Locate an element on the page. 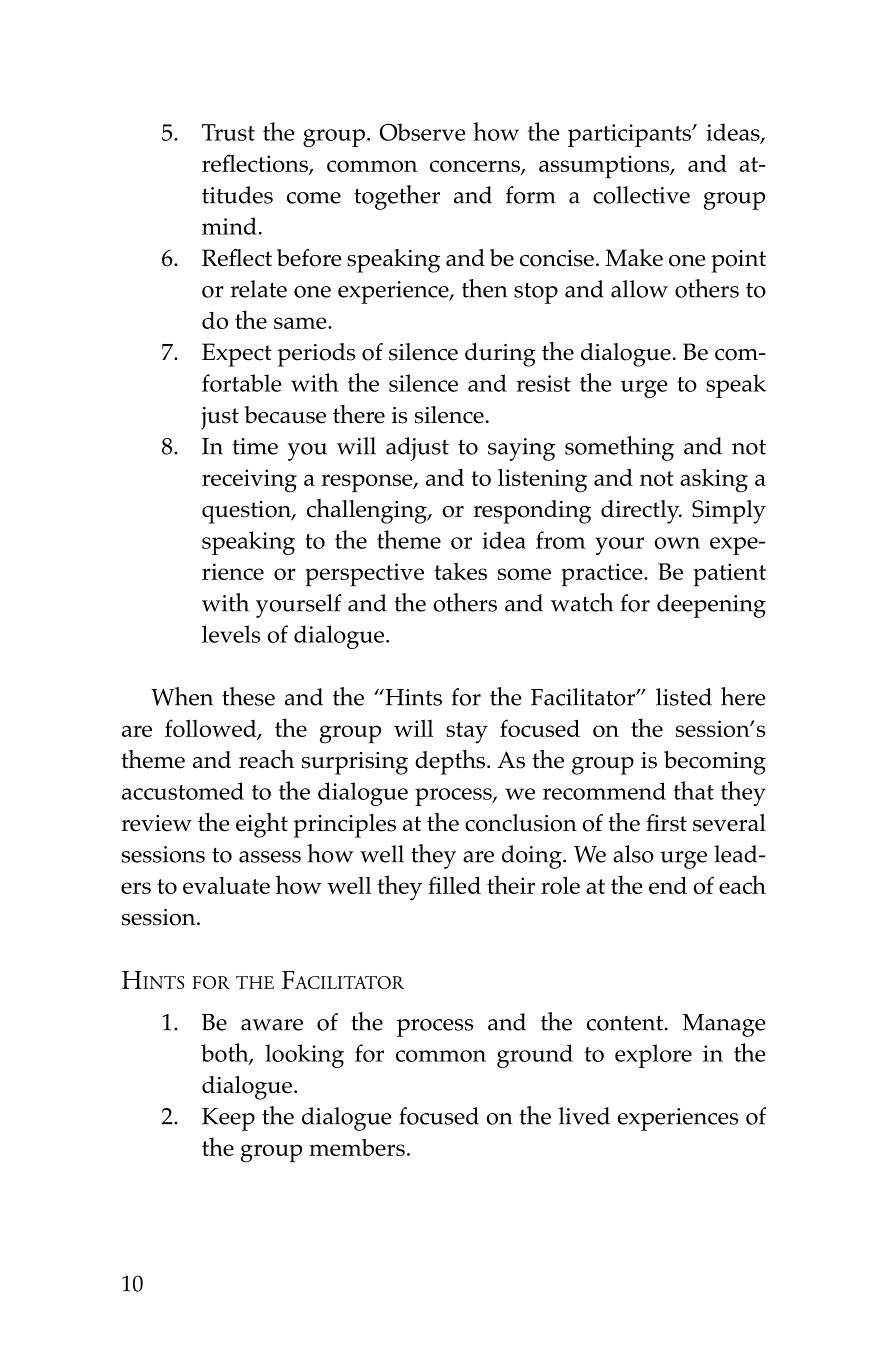  saying is located at coordinates (521, 449).
